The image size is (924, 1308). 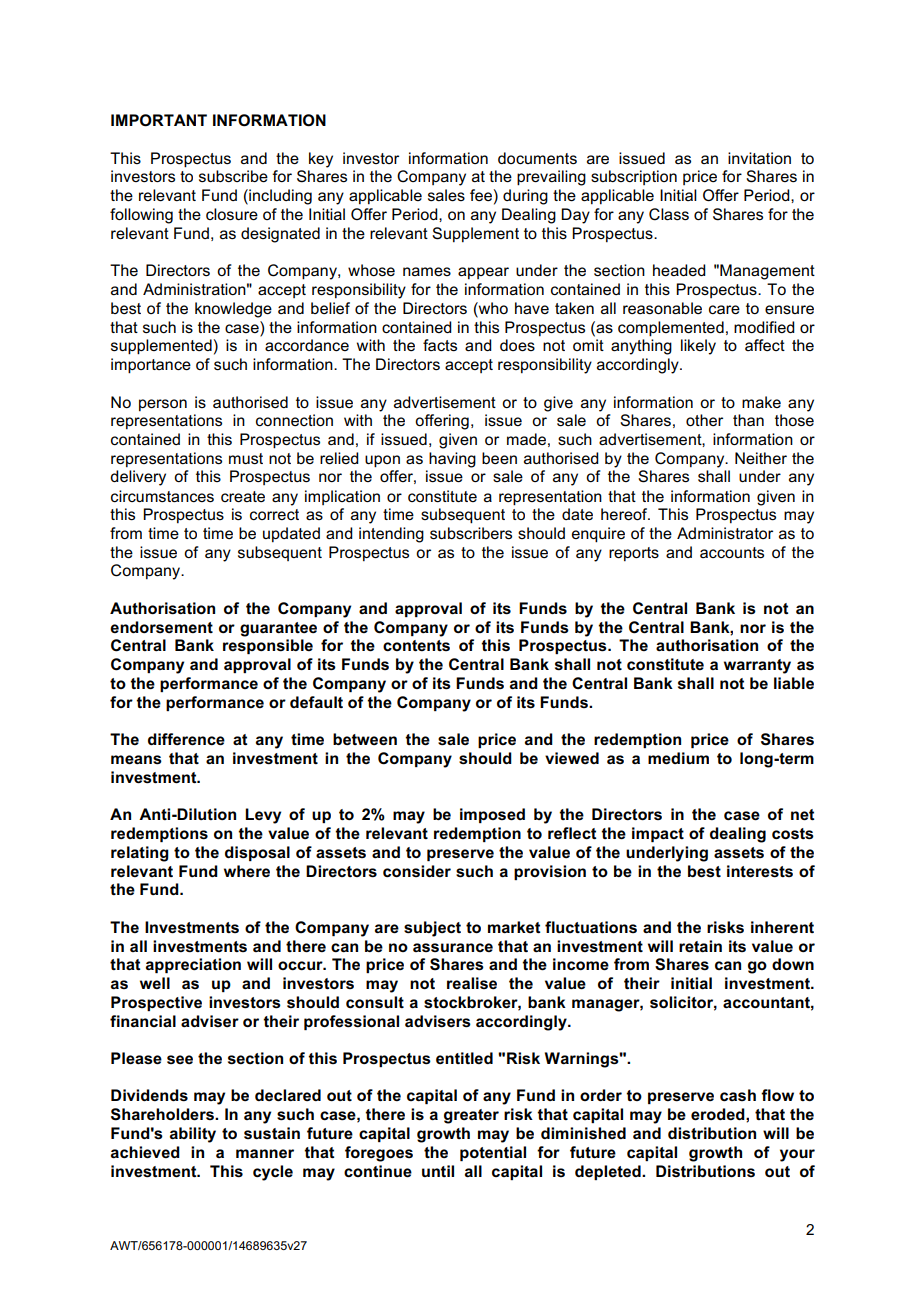 What do you see at coordinates (492, 815) in the screenshot?
I see `imposed` at bounding box center [492, 815].
